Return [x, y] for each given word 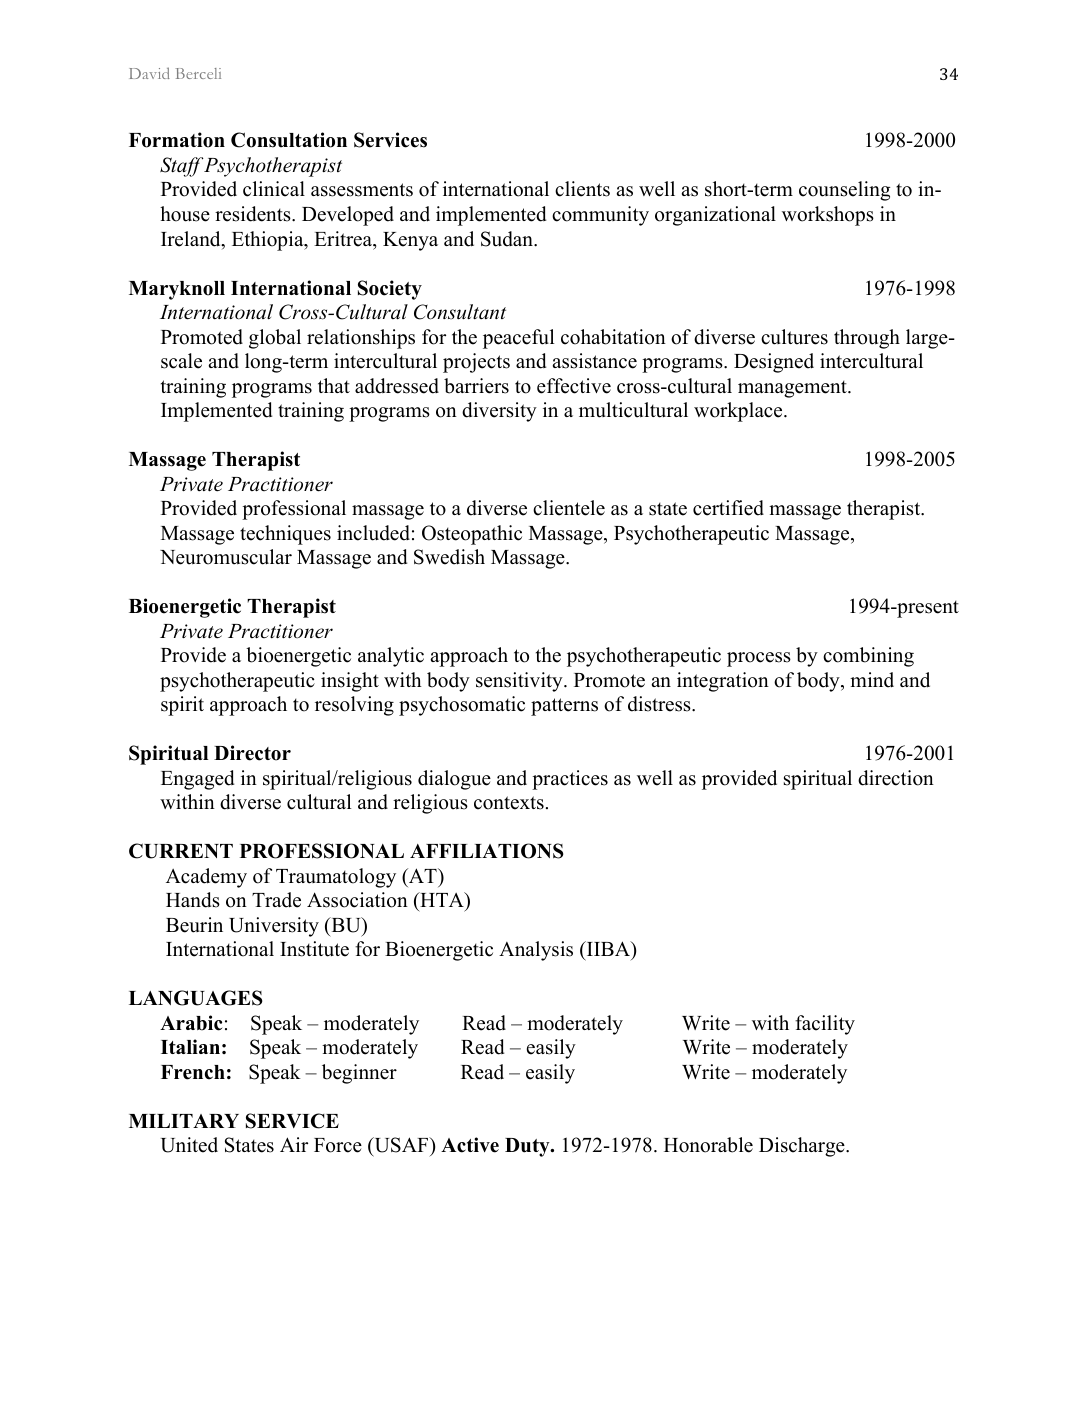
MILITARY [184, 1121]
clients [582, 189]
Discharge [803, 1147]
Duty [528, 1147]
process [759, 659]
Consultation [289, 140]
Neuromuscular [226, 557]
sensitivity [520, 682]
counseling [844, 191]
